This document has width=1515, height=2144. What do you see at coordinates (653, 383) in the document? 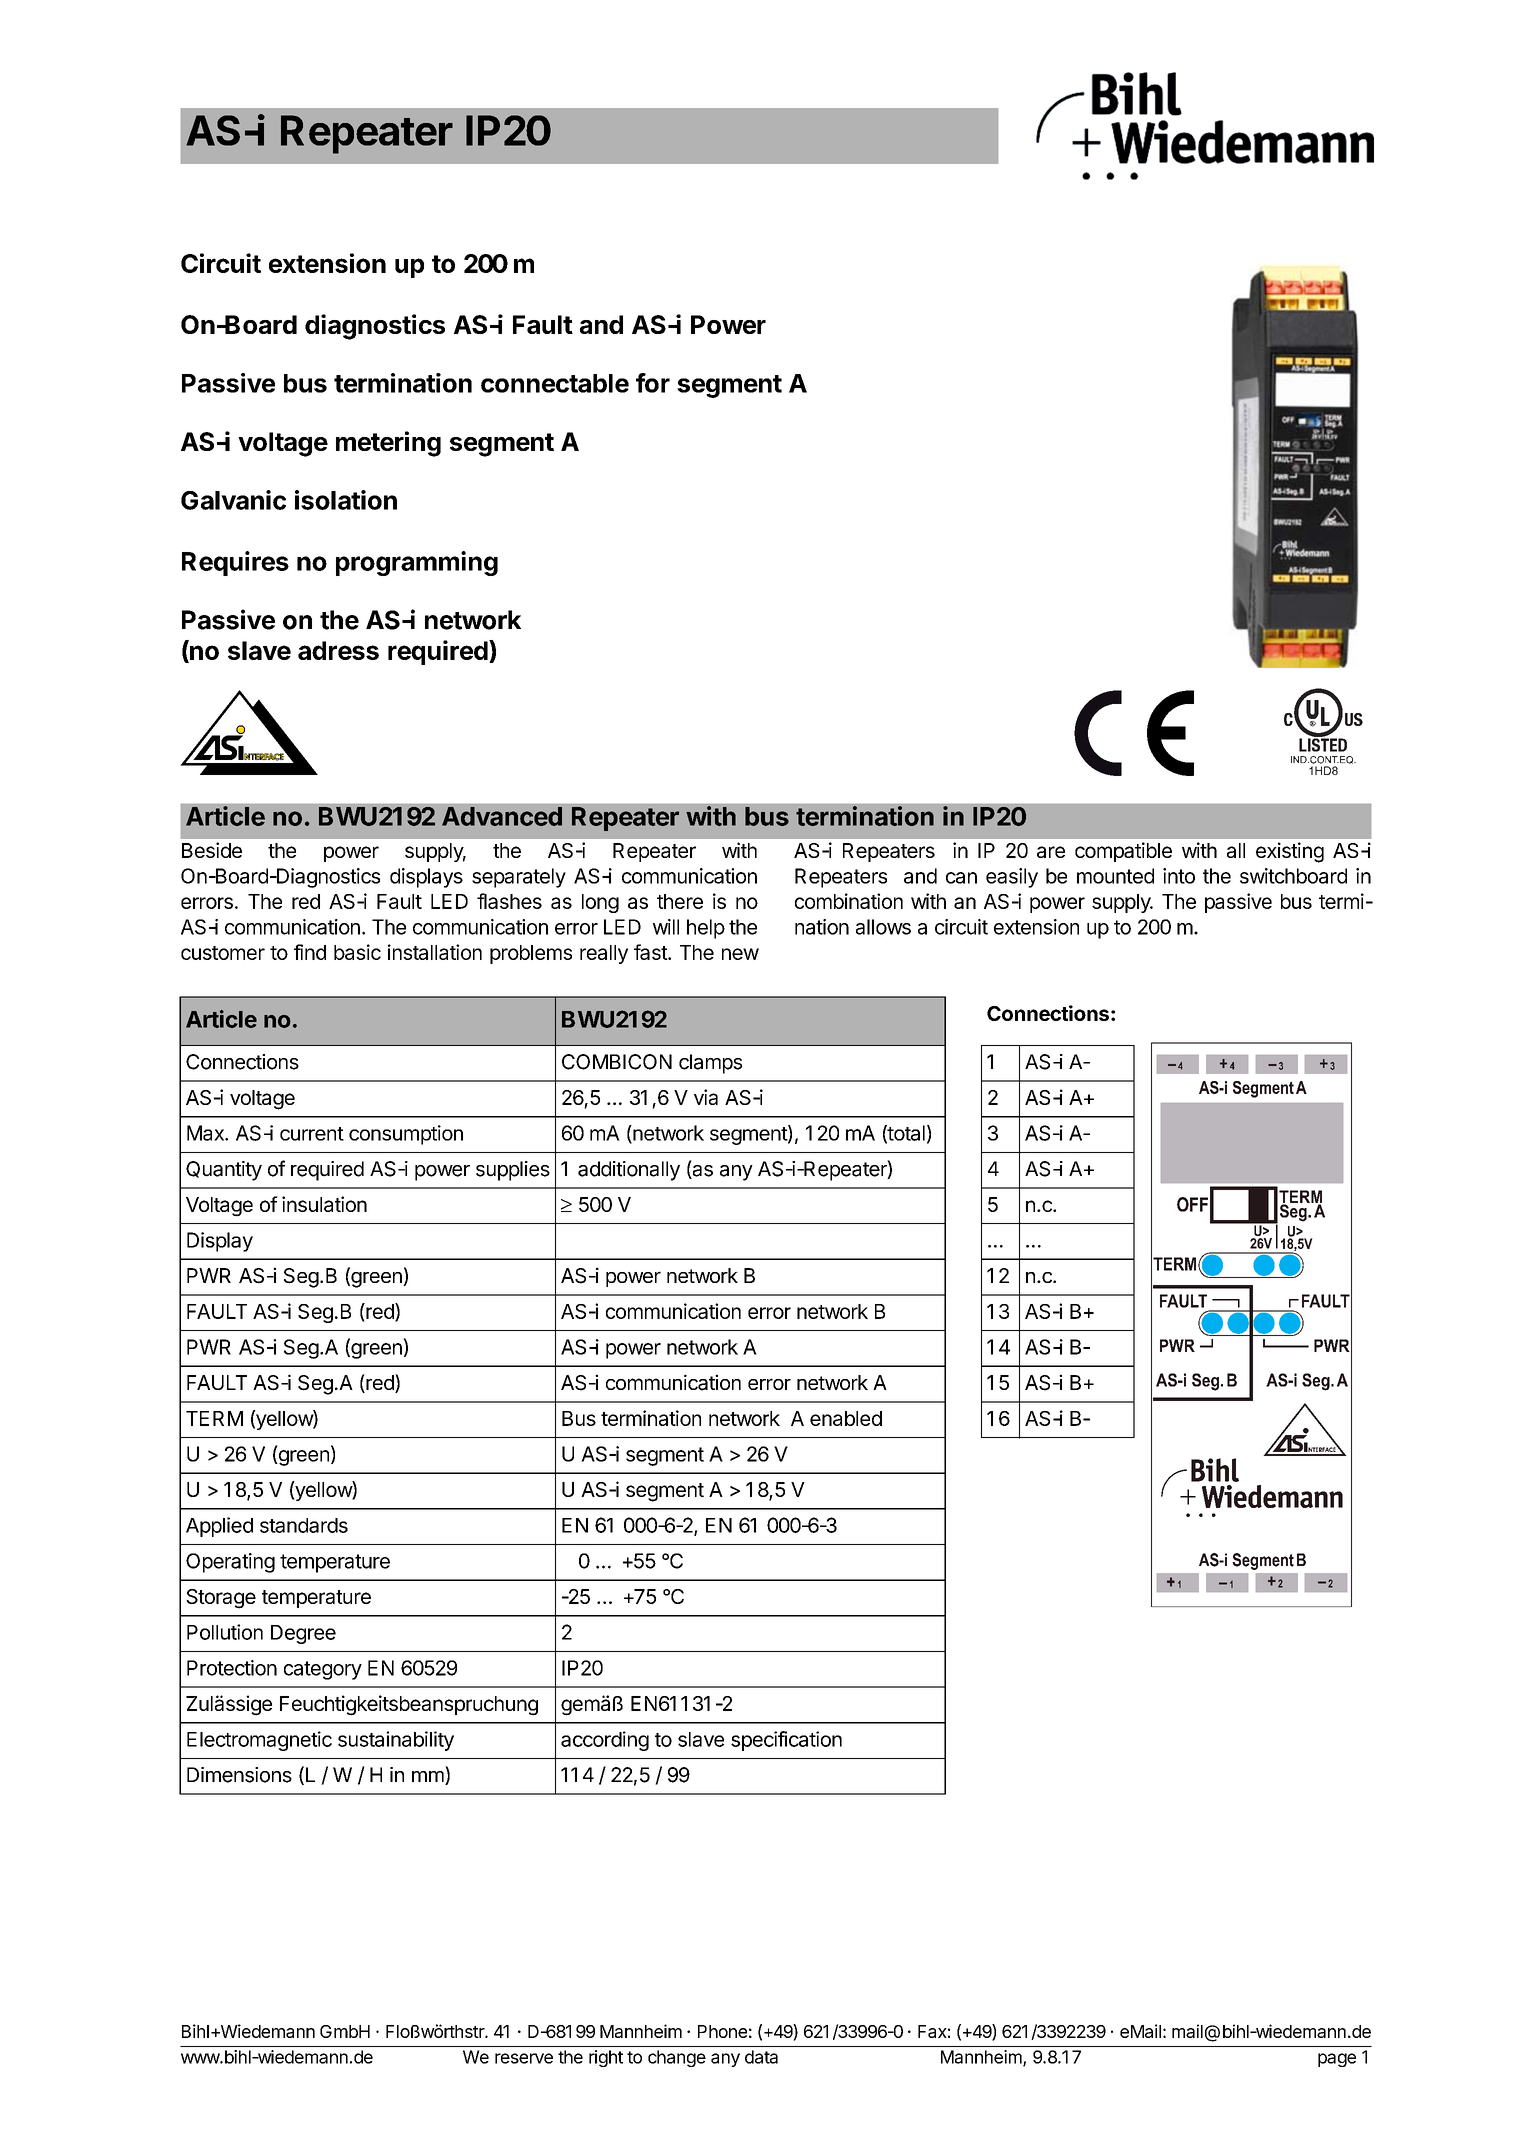
I see `for` at bounding box center [653, 383].
